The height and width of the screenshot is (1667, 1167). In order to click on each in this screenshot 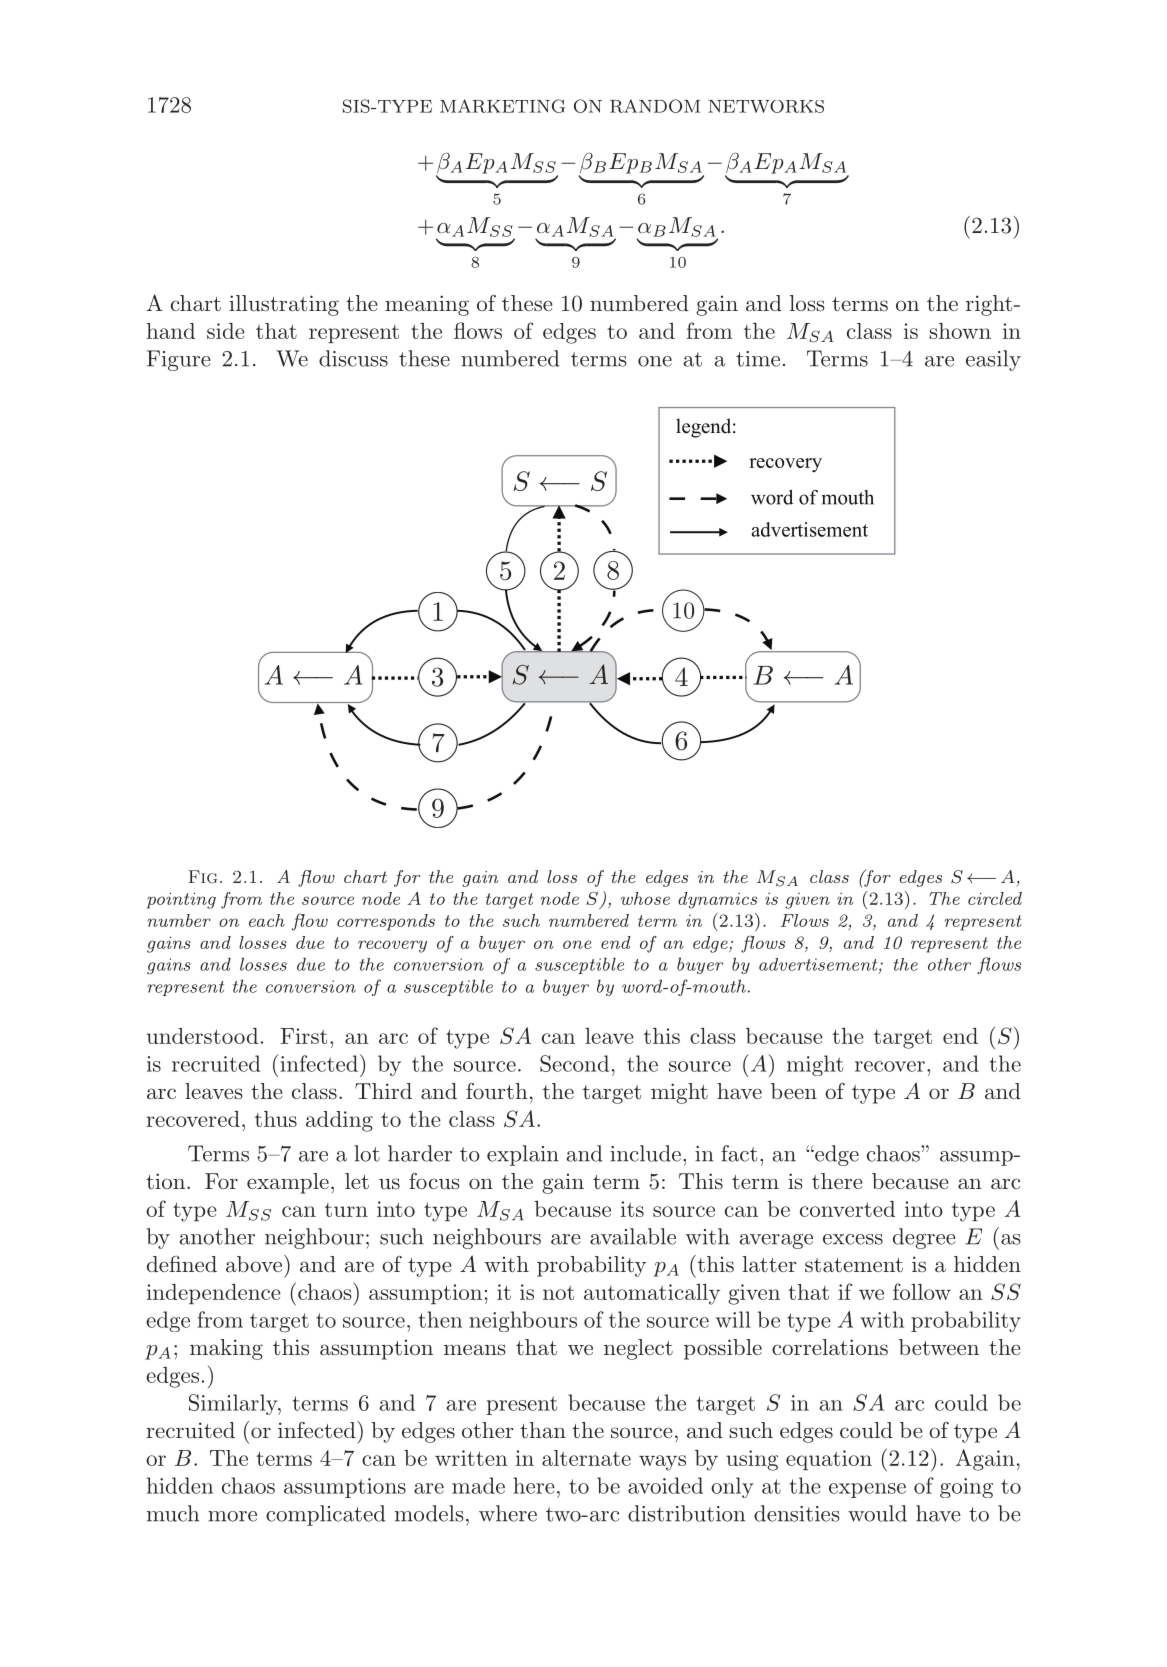, I will do `click(267, 920)`.
